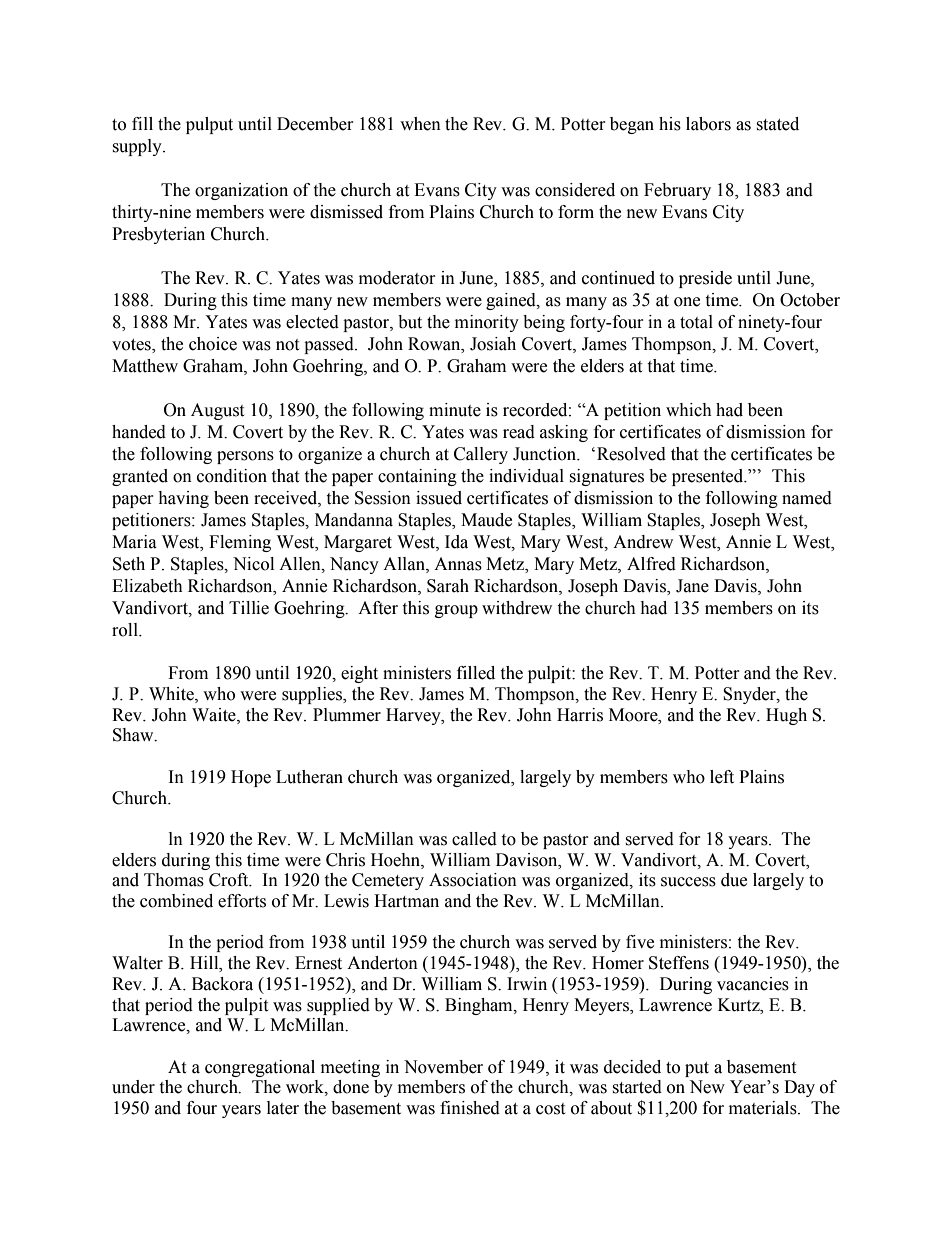 This screenshot has width=952, height=1233. What do you see at coordinates (692, 586) in the screenshot?
I see `Jane` at bounding box center [692, 586].
